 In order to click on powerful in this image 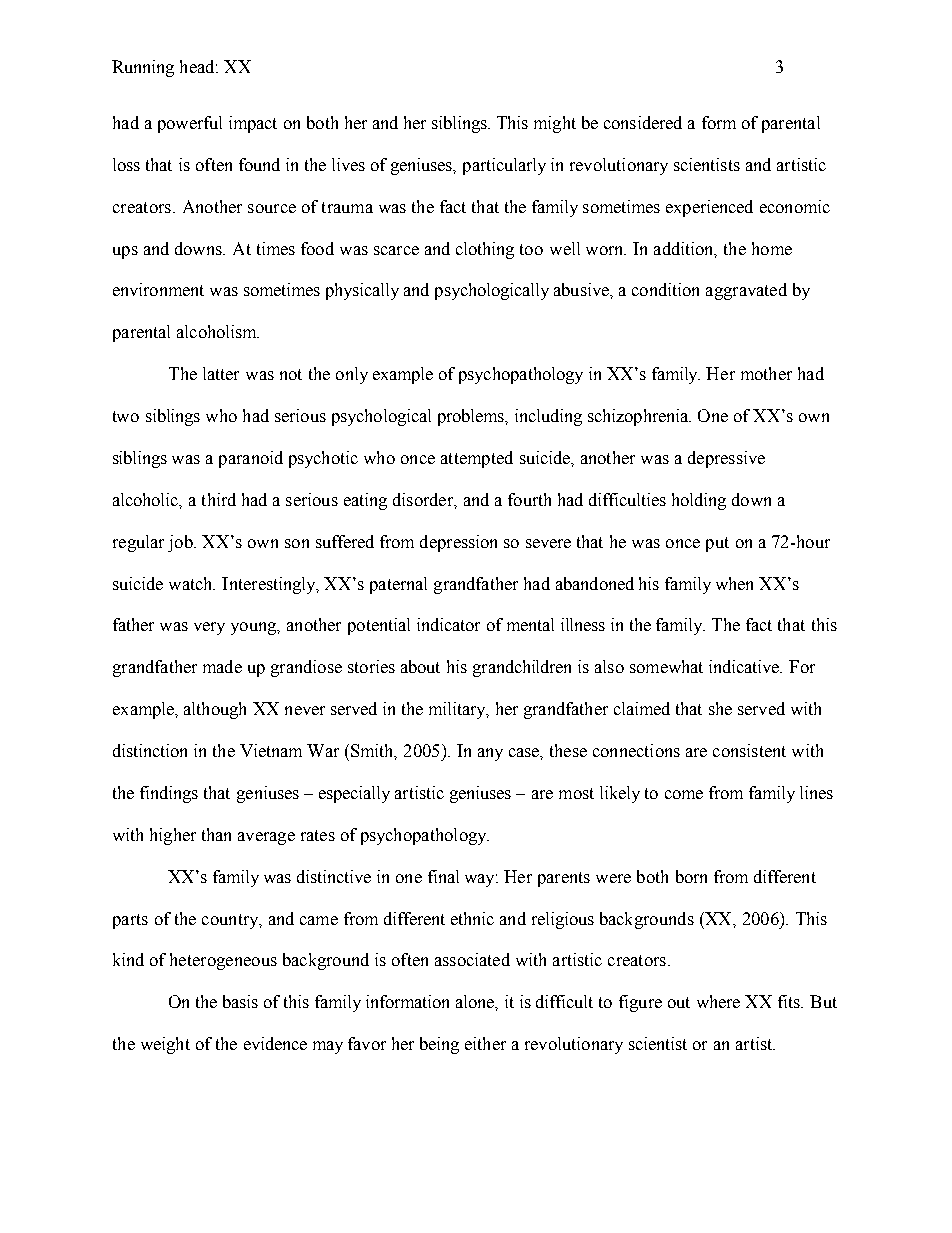, I will do `click(190, 124)`.
